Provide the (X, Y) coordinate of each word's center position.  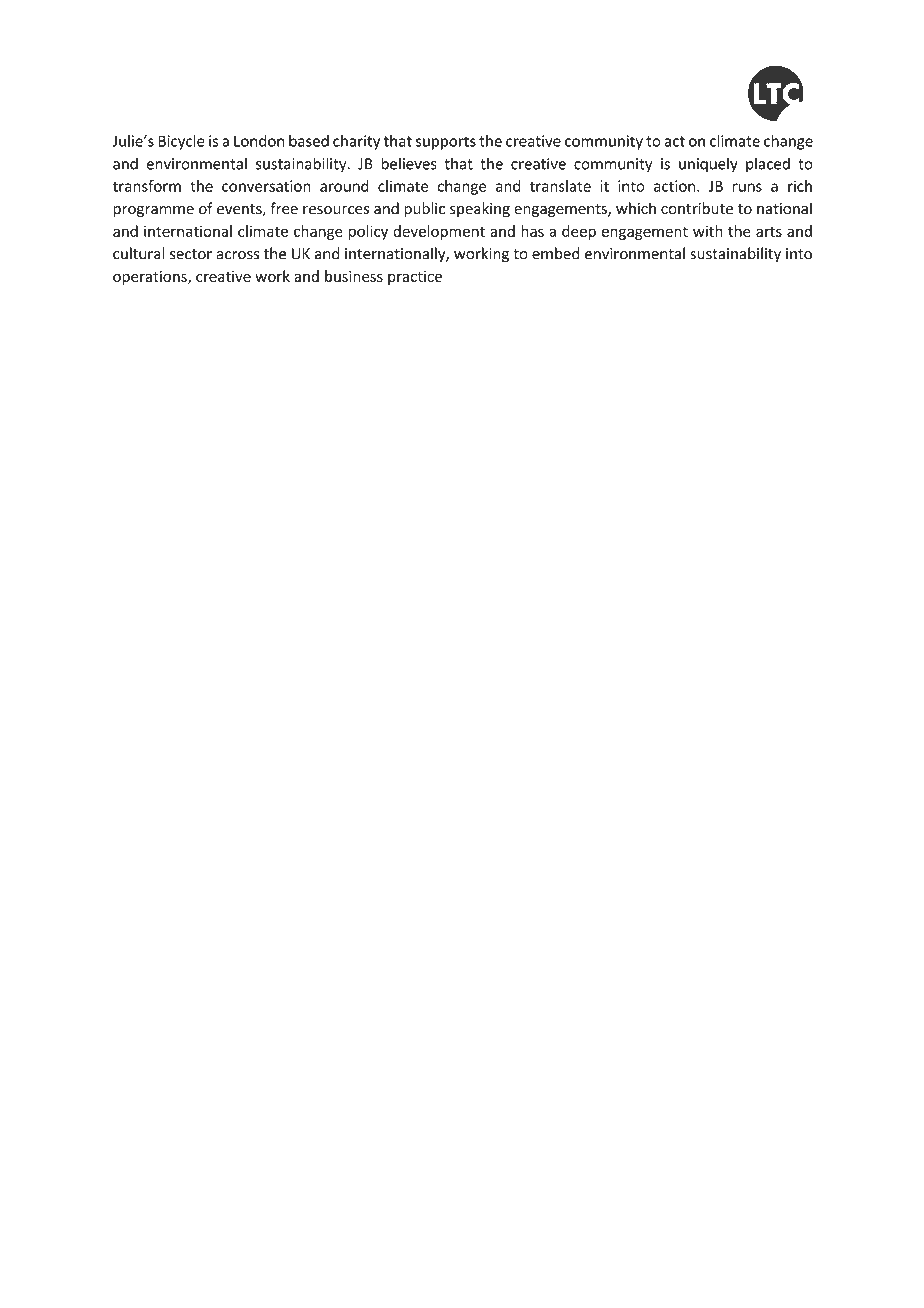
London (259, 141)
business (354, 276)
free (284, 208)
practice (415, 278)
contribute (697, 208)
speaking (480, 209)
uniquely (708, 165)
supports (446, 143)
